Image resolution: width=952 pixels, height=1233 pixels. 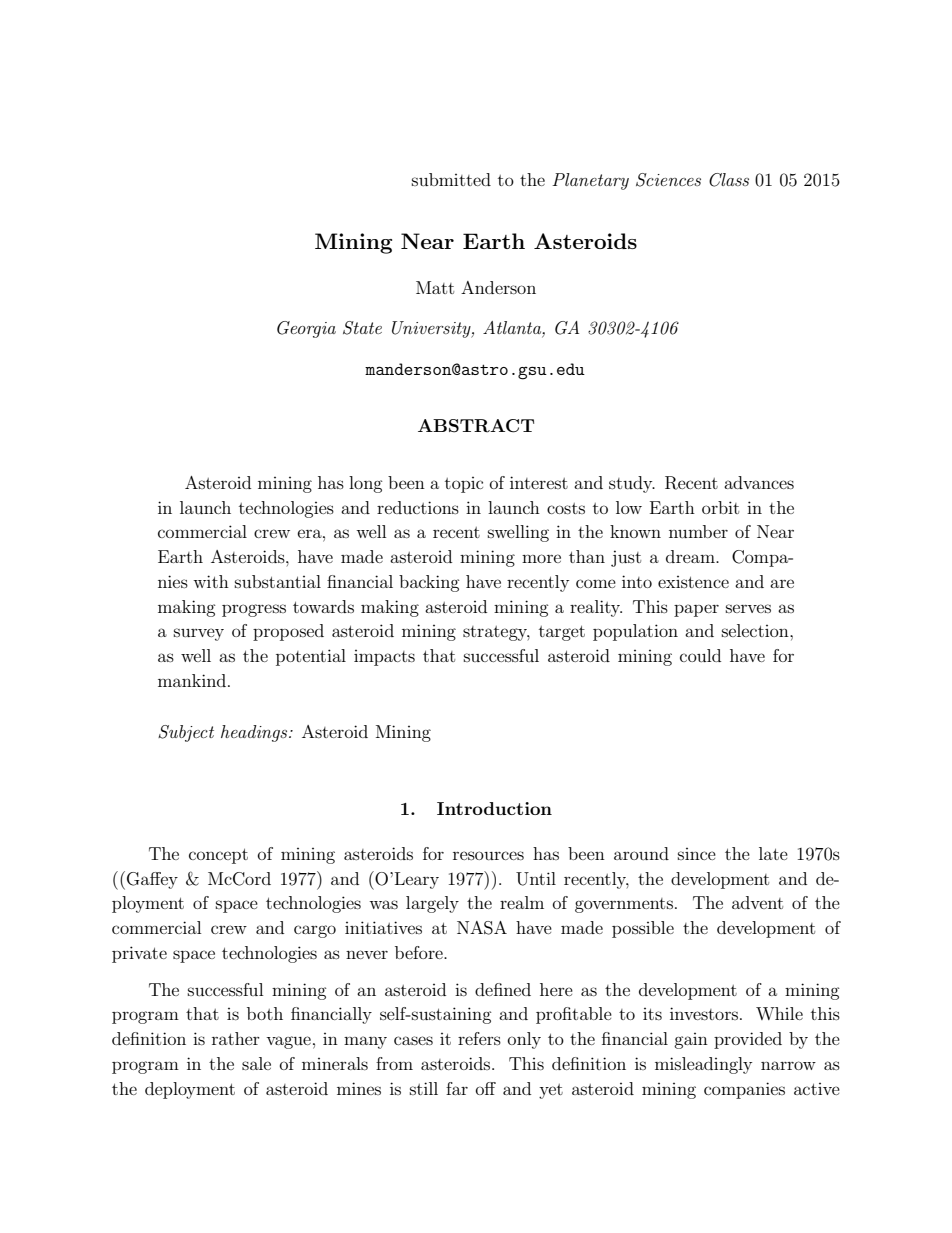 What do you see at coordinates (729, 180) in the document?
I see `Class` at bounding box center [729, 180].
